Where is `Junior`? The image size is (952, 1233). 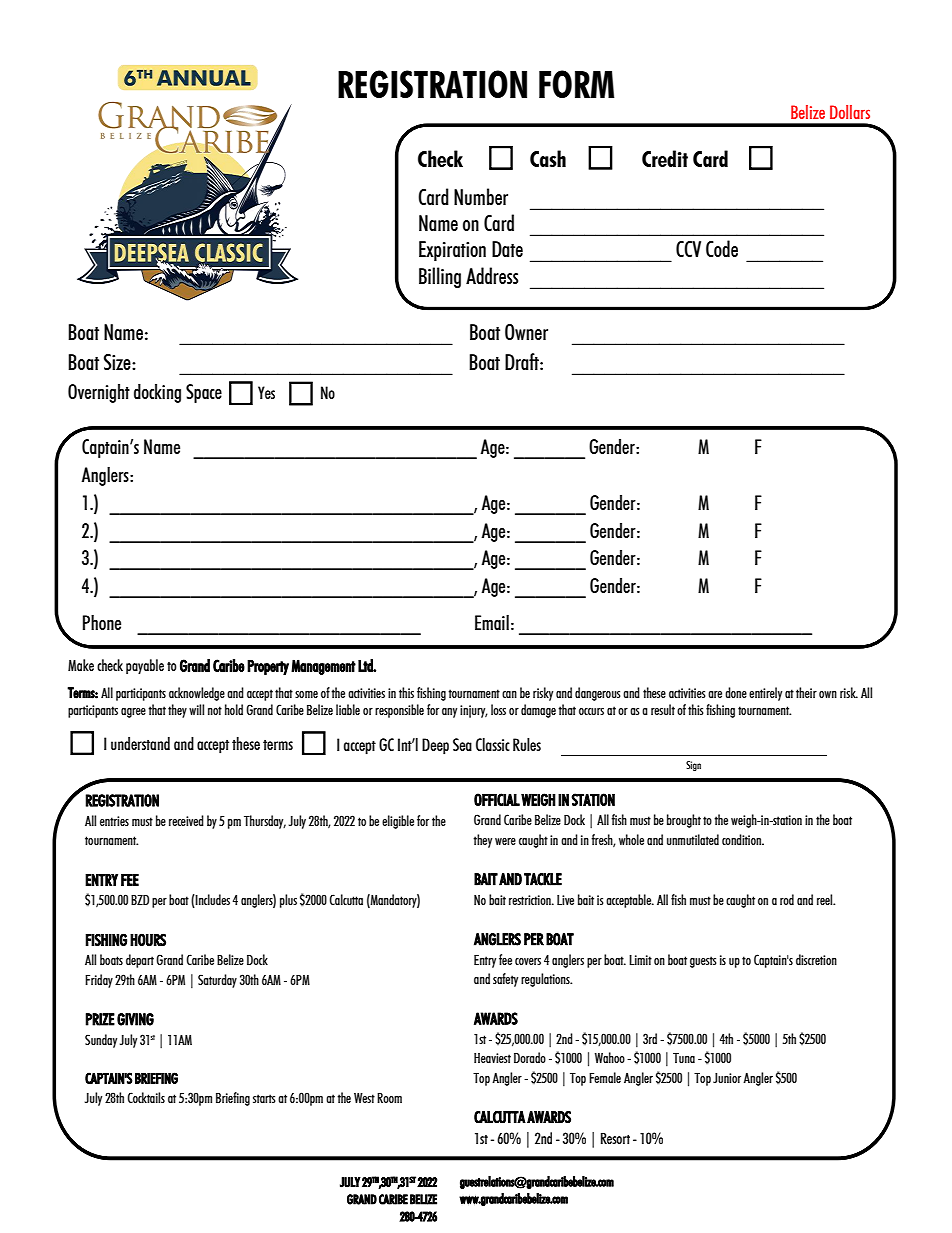 Junior is located at coordinates (727, 1078).
